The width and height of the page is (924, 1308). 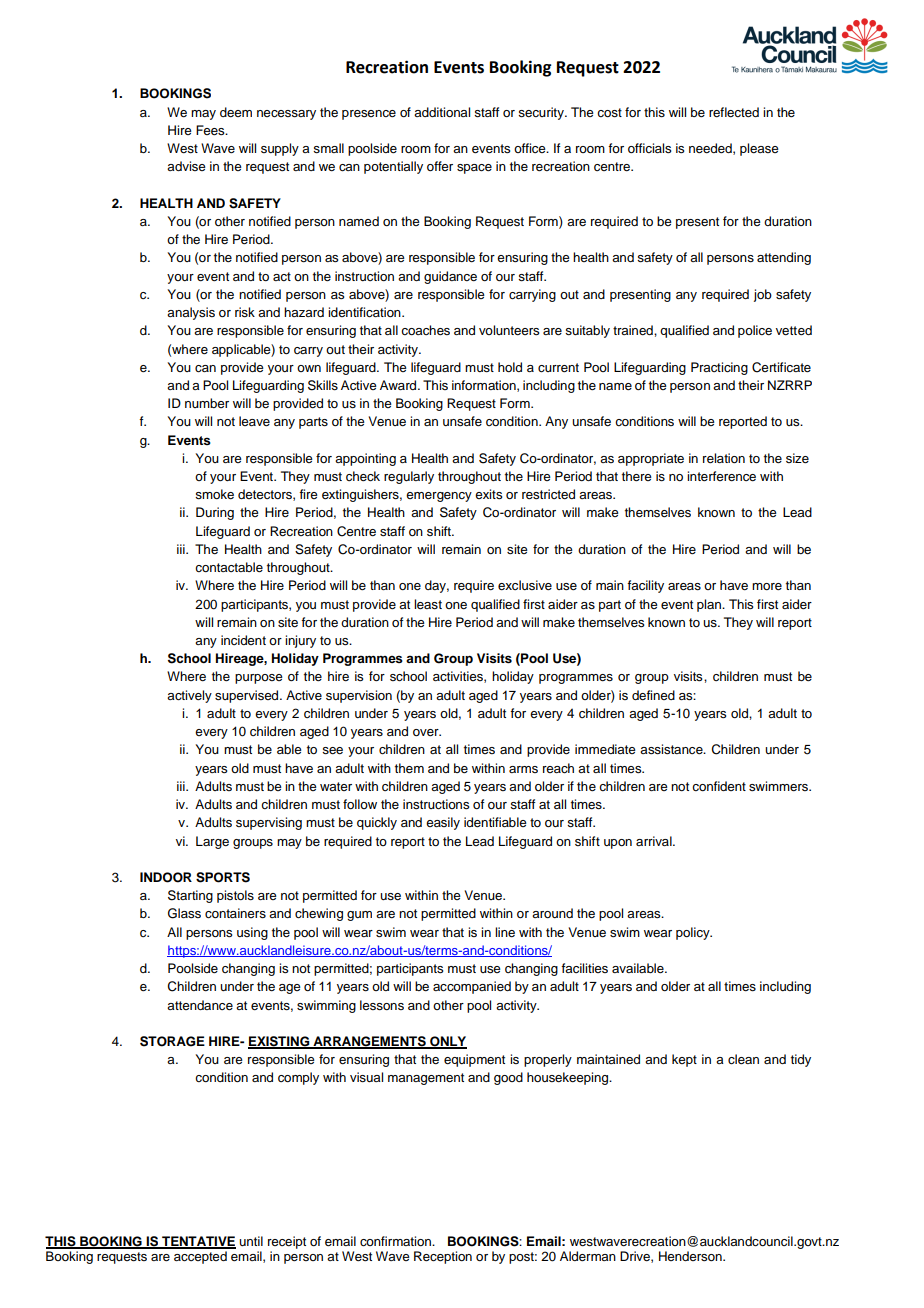 What do you see at coordinates (211, 130) in the page?
I see `Fees` at bounding box center [211, 130].
